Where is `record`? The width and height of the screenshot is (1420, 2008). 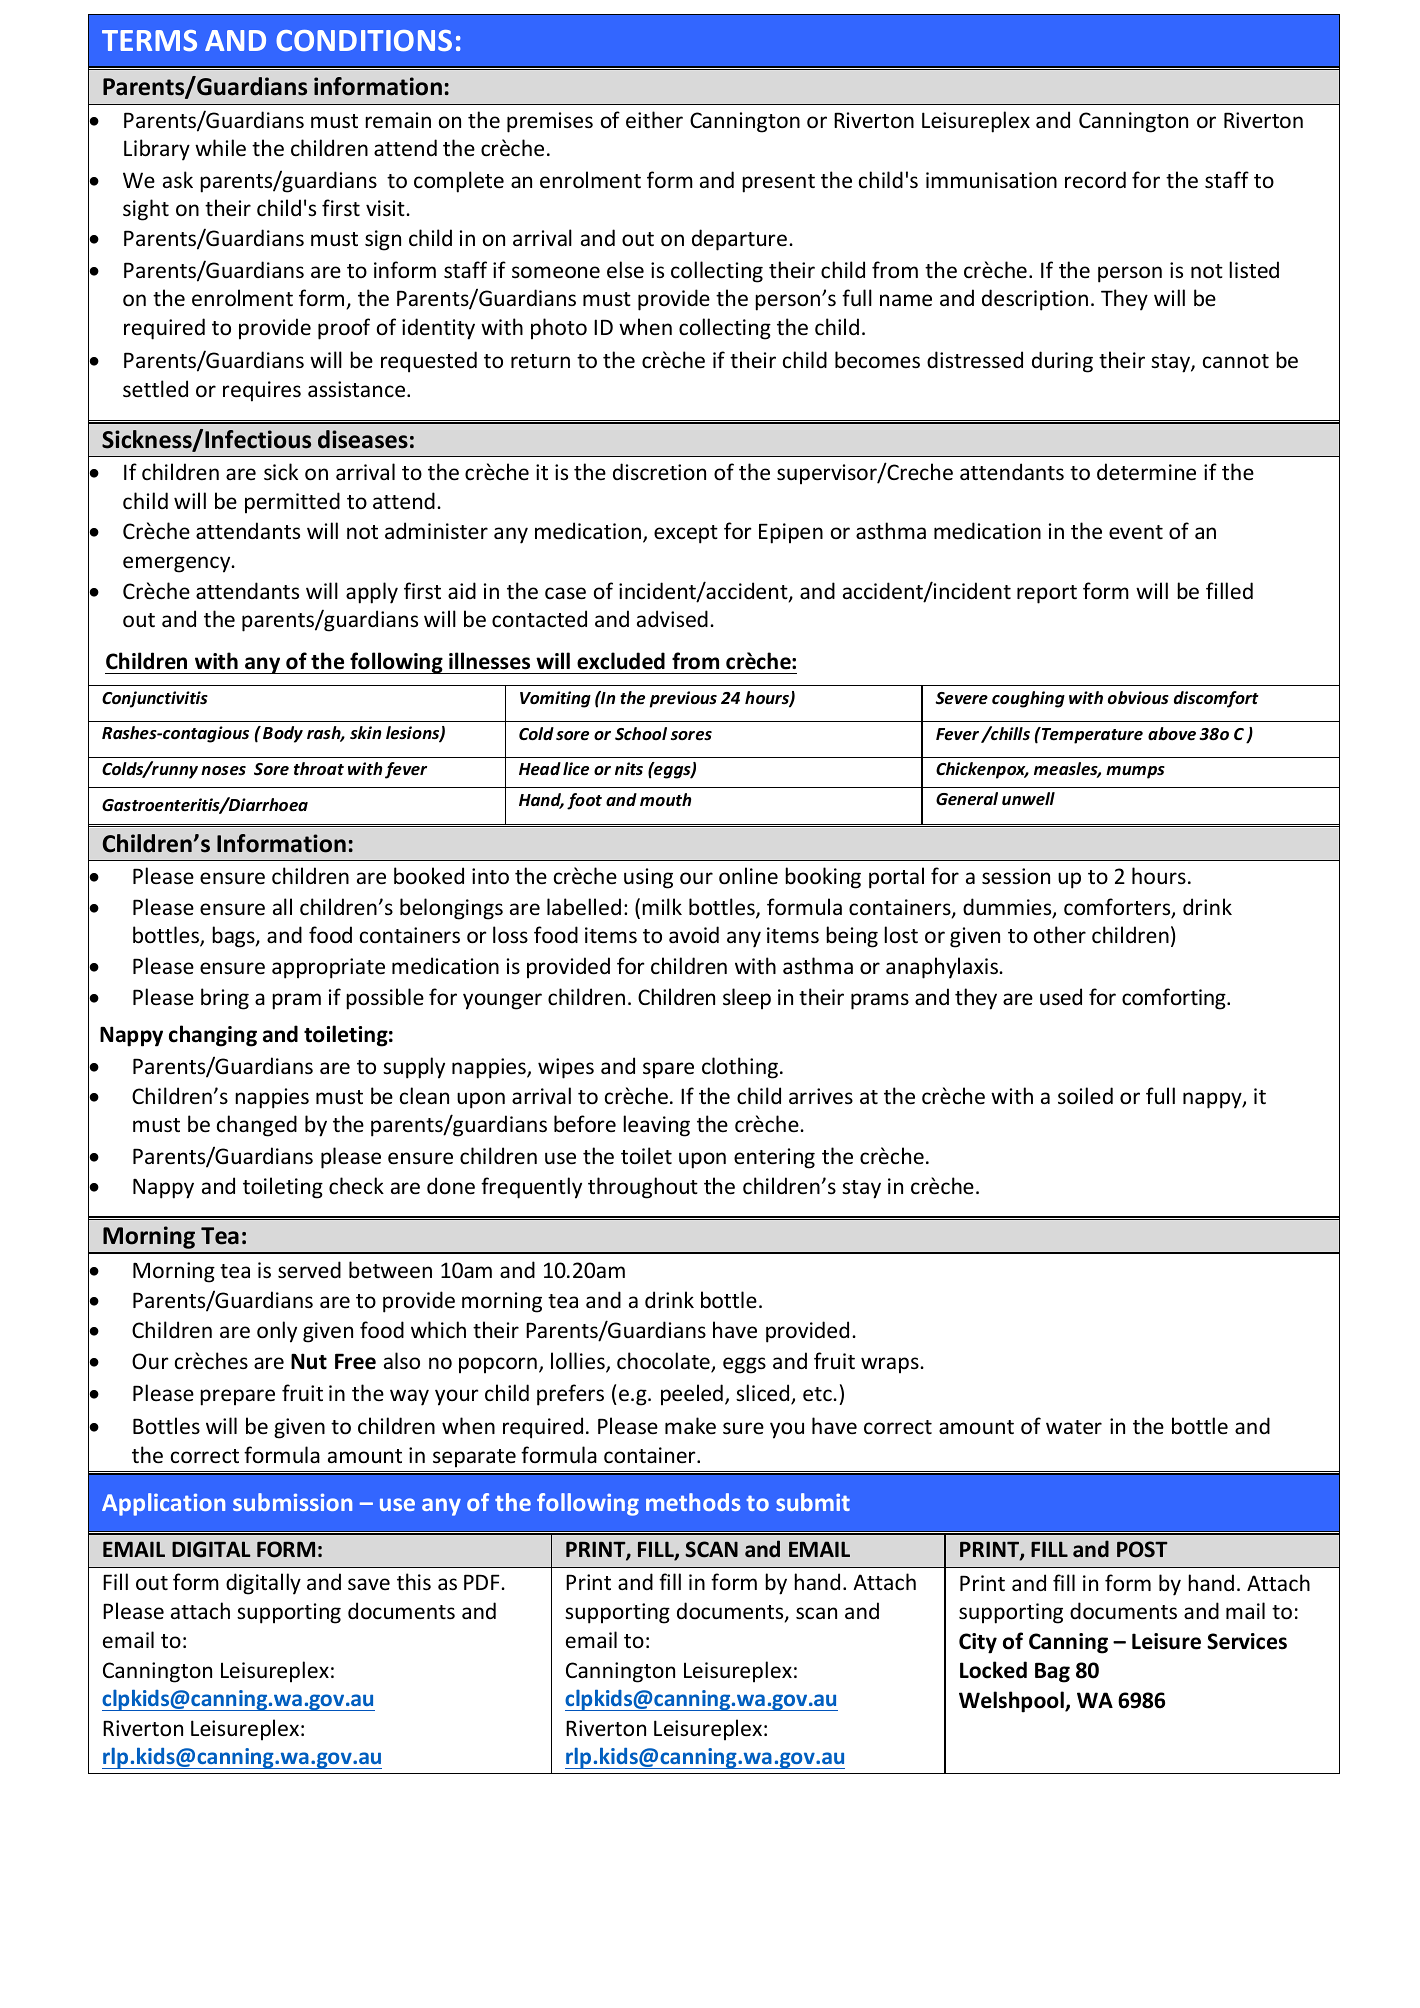 record is located at coordinates (1095, 180).
